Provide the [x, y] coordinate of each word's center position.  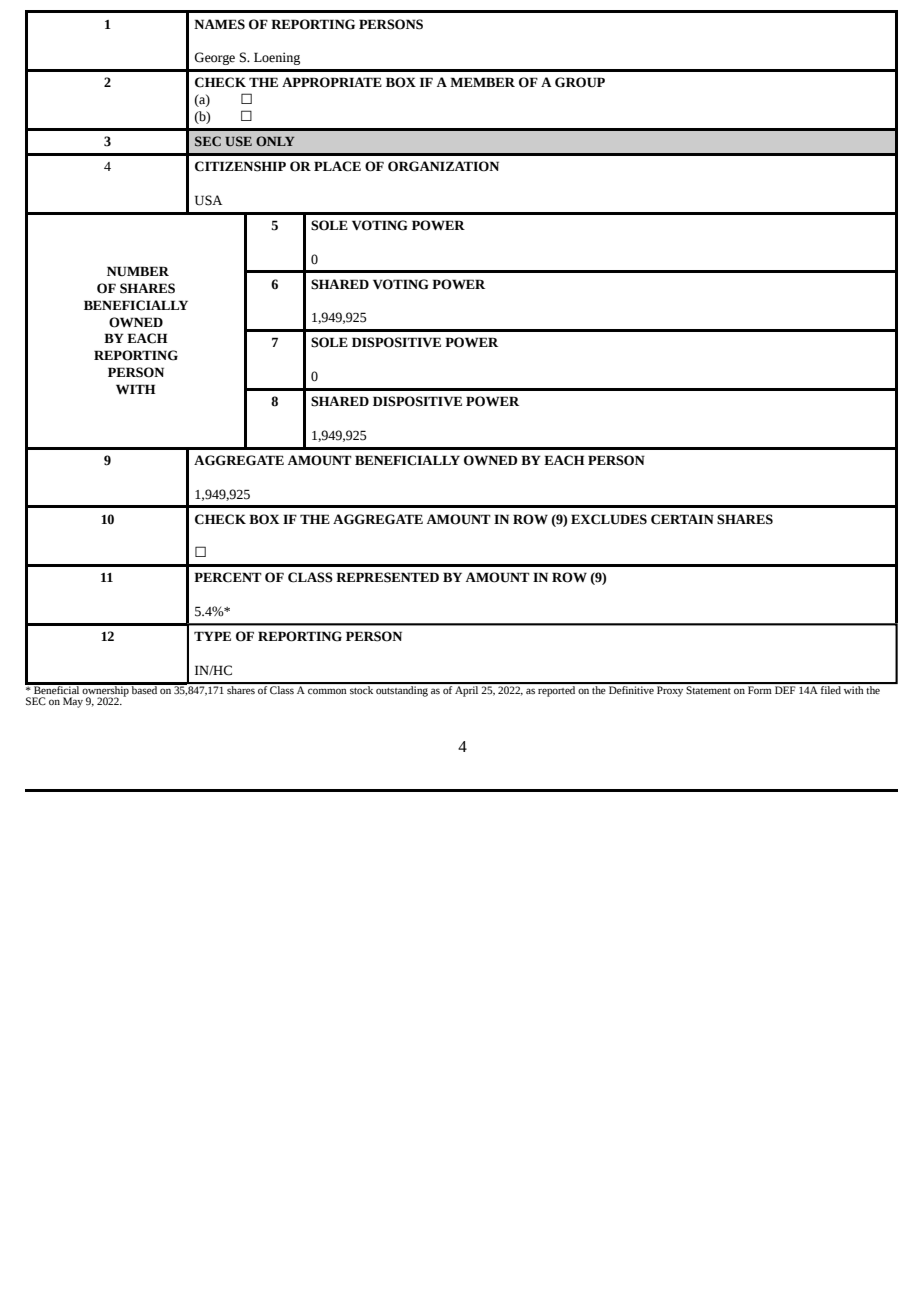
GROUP [580, 82]
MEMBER [482, 82]
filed [831, 688]
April [467, 690]
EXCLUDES [609, 519]
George [214, 58]
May [73, 702]
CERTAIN [682, 519]
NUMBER [138, 271]
